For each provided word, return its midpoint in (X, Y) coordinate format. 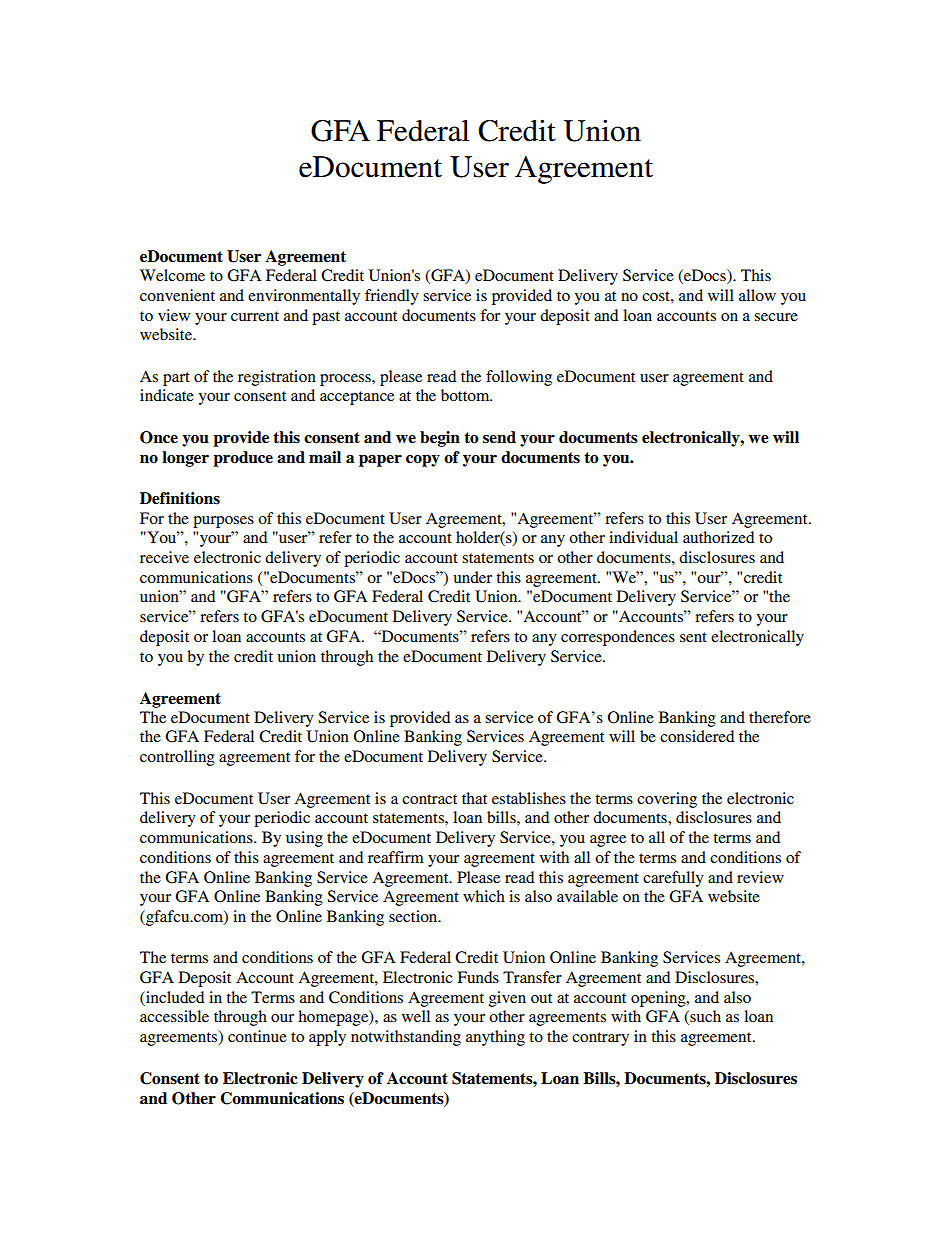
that (474, 798)
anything (495, 1038)
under (473, 577)
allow (757, 295)
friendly (392, 297)
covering (667, 800)
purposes (223, 522)
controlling (177, 758)
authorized (718, 537)
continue (257, 1036)
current (255, 316)
